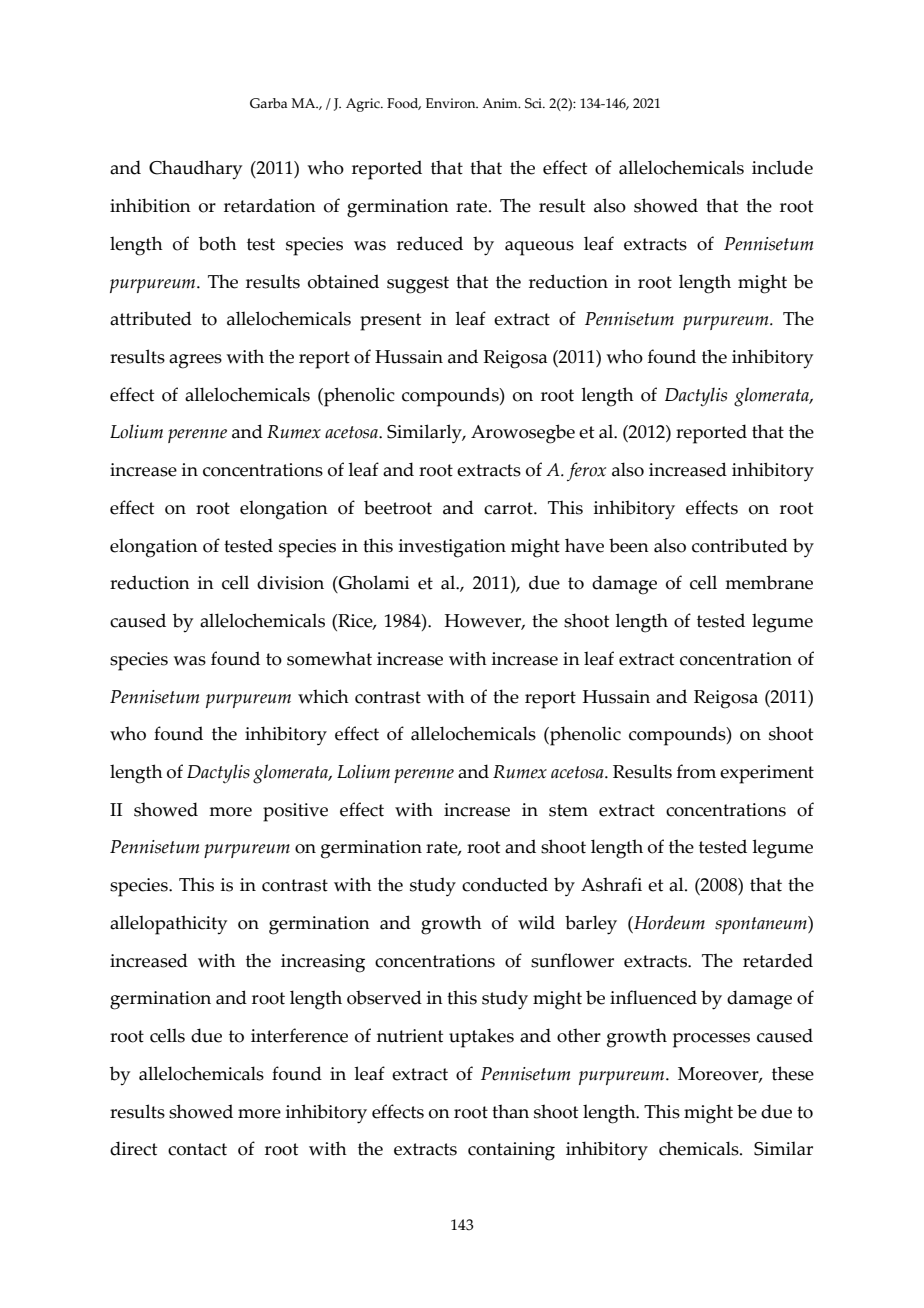 Image resolution: width=924 pixels, height=1308 pixels. Describe the element at coordinates (510, 1111) in the screenshot. I see `than` at that location.
